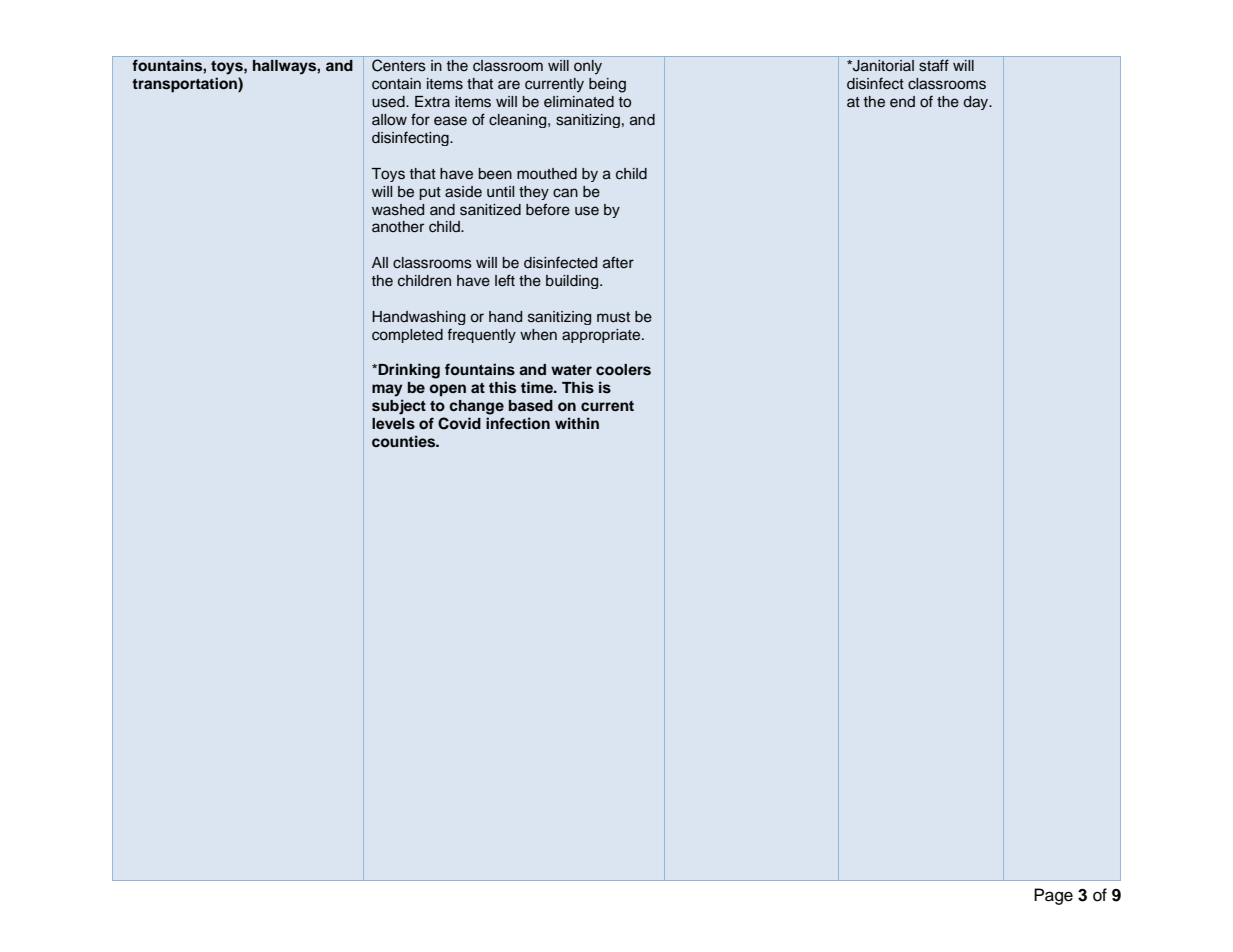 The height and width of the screenshot is (952, 1233). What do you see at coordinates (613, 317) in the screenshot?
I see `must` at bounding box center [613, 317].
